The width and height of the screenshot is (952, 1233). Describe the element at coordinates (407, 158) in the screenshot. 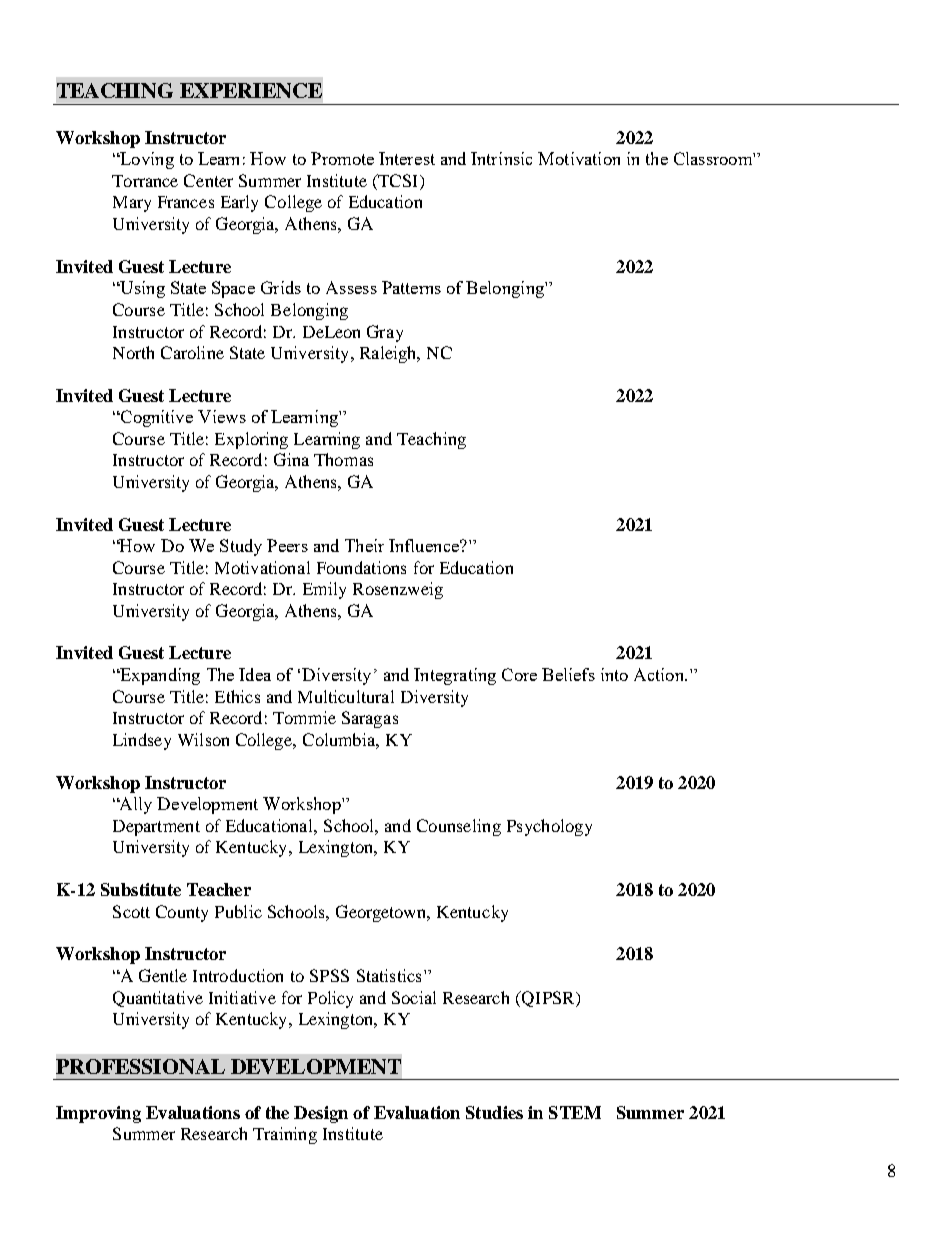

I see `Interest` at that location.
